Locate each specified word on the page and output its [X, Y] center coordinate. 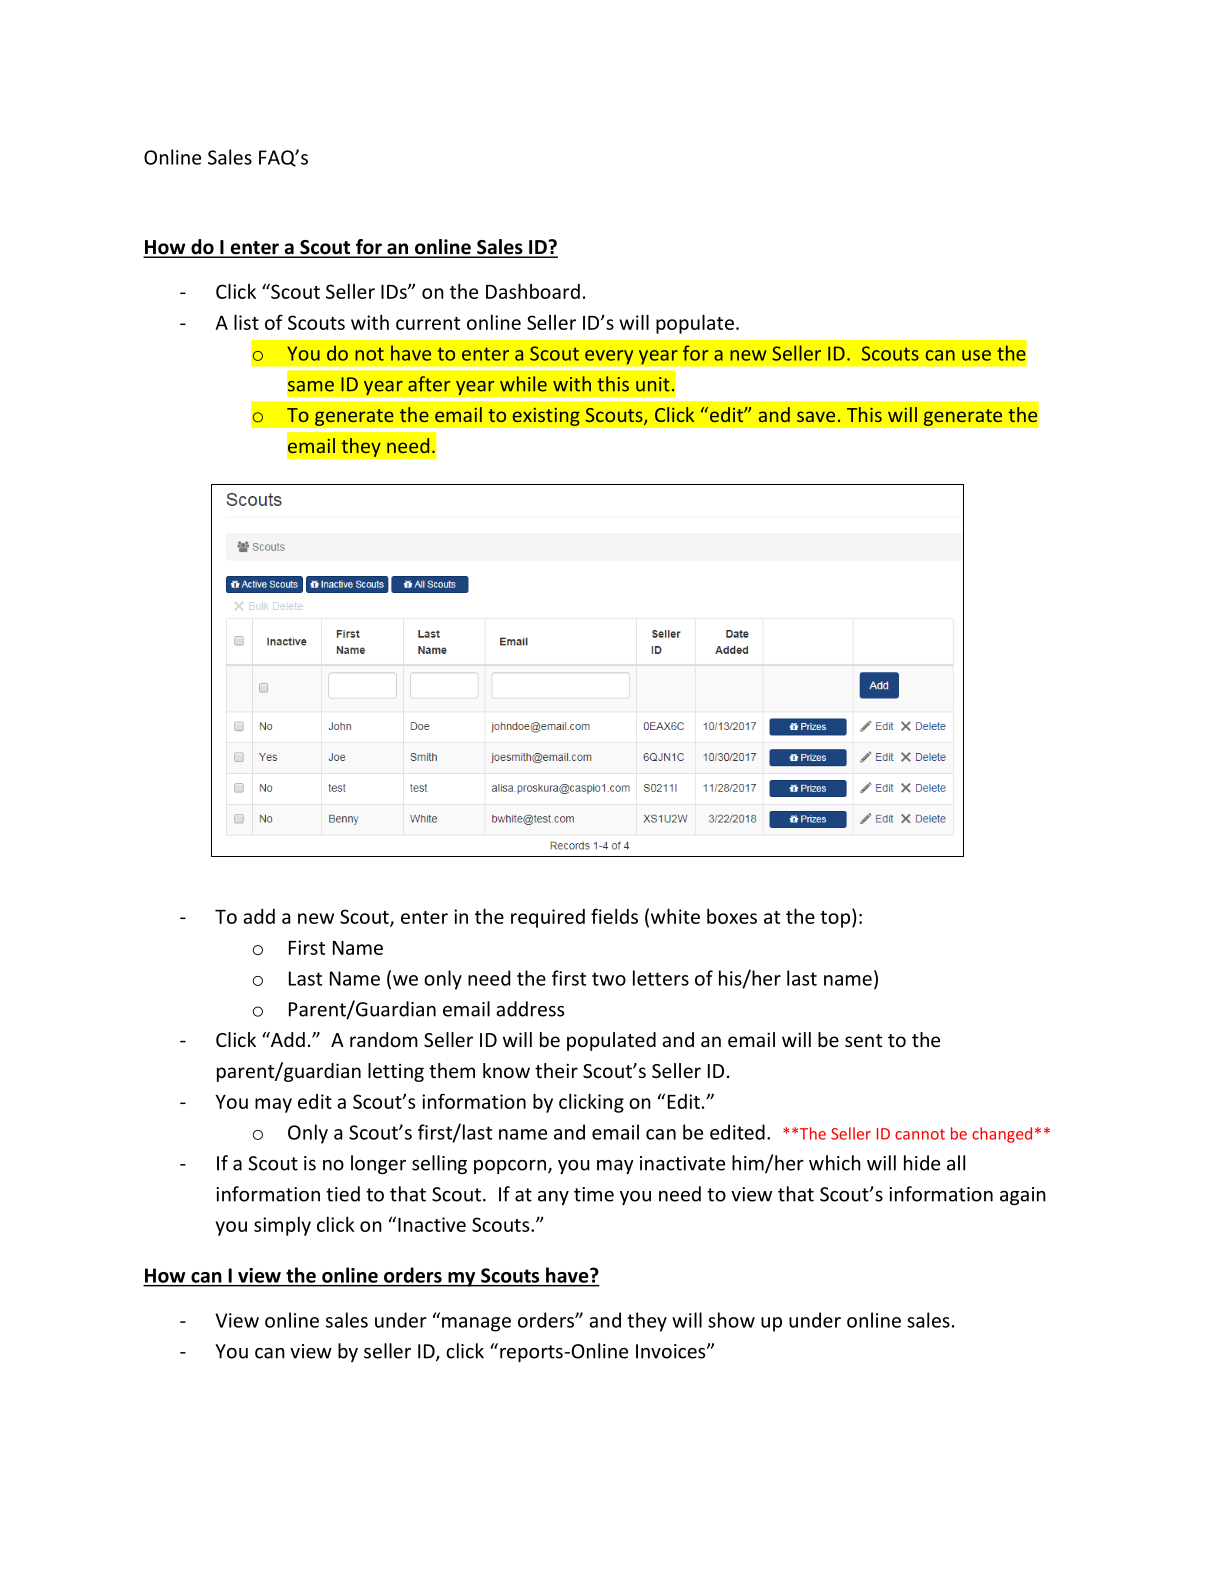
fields [614, 916]
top [836, 918]
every [609, 357]
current [428, 323]
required [548, 918]
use [976, 355]
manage [476, 1324]
